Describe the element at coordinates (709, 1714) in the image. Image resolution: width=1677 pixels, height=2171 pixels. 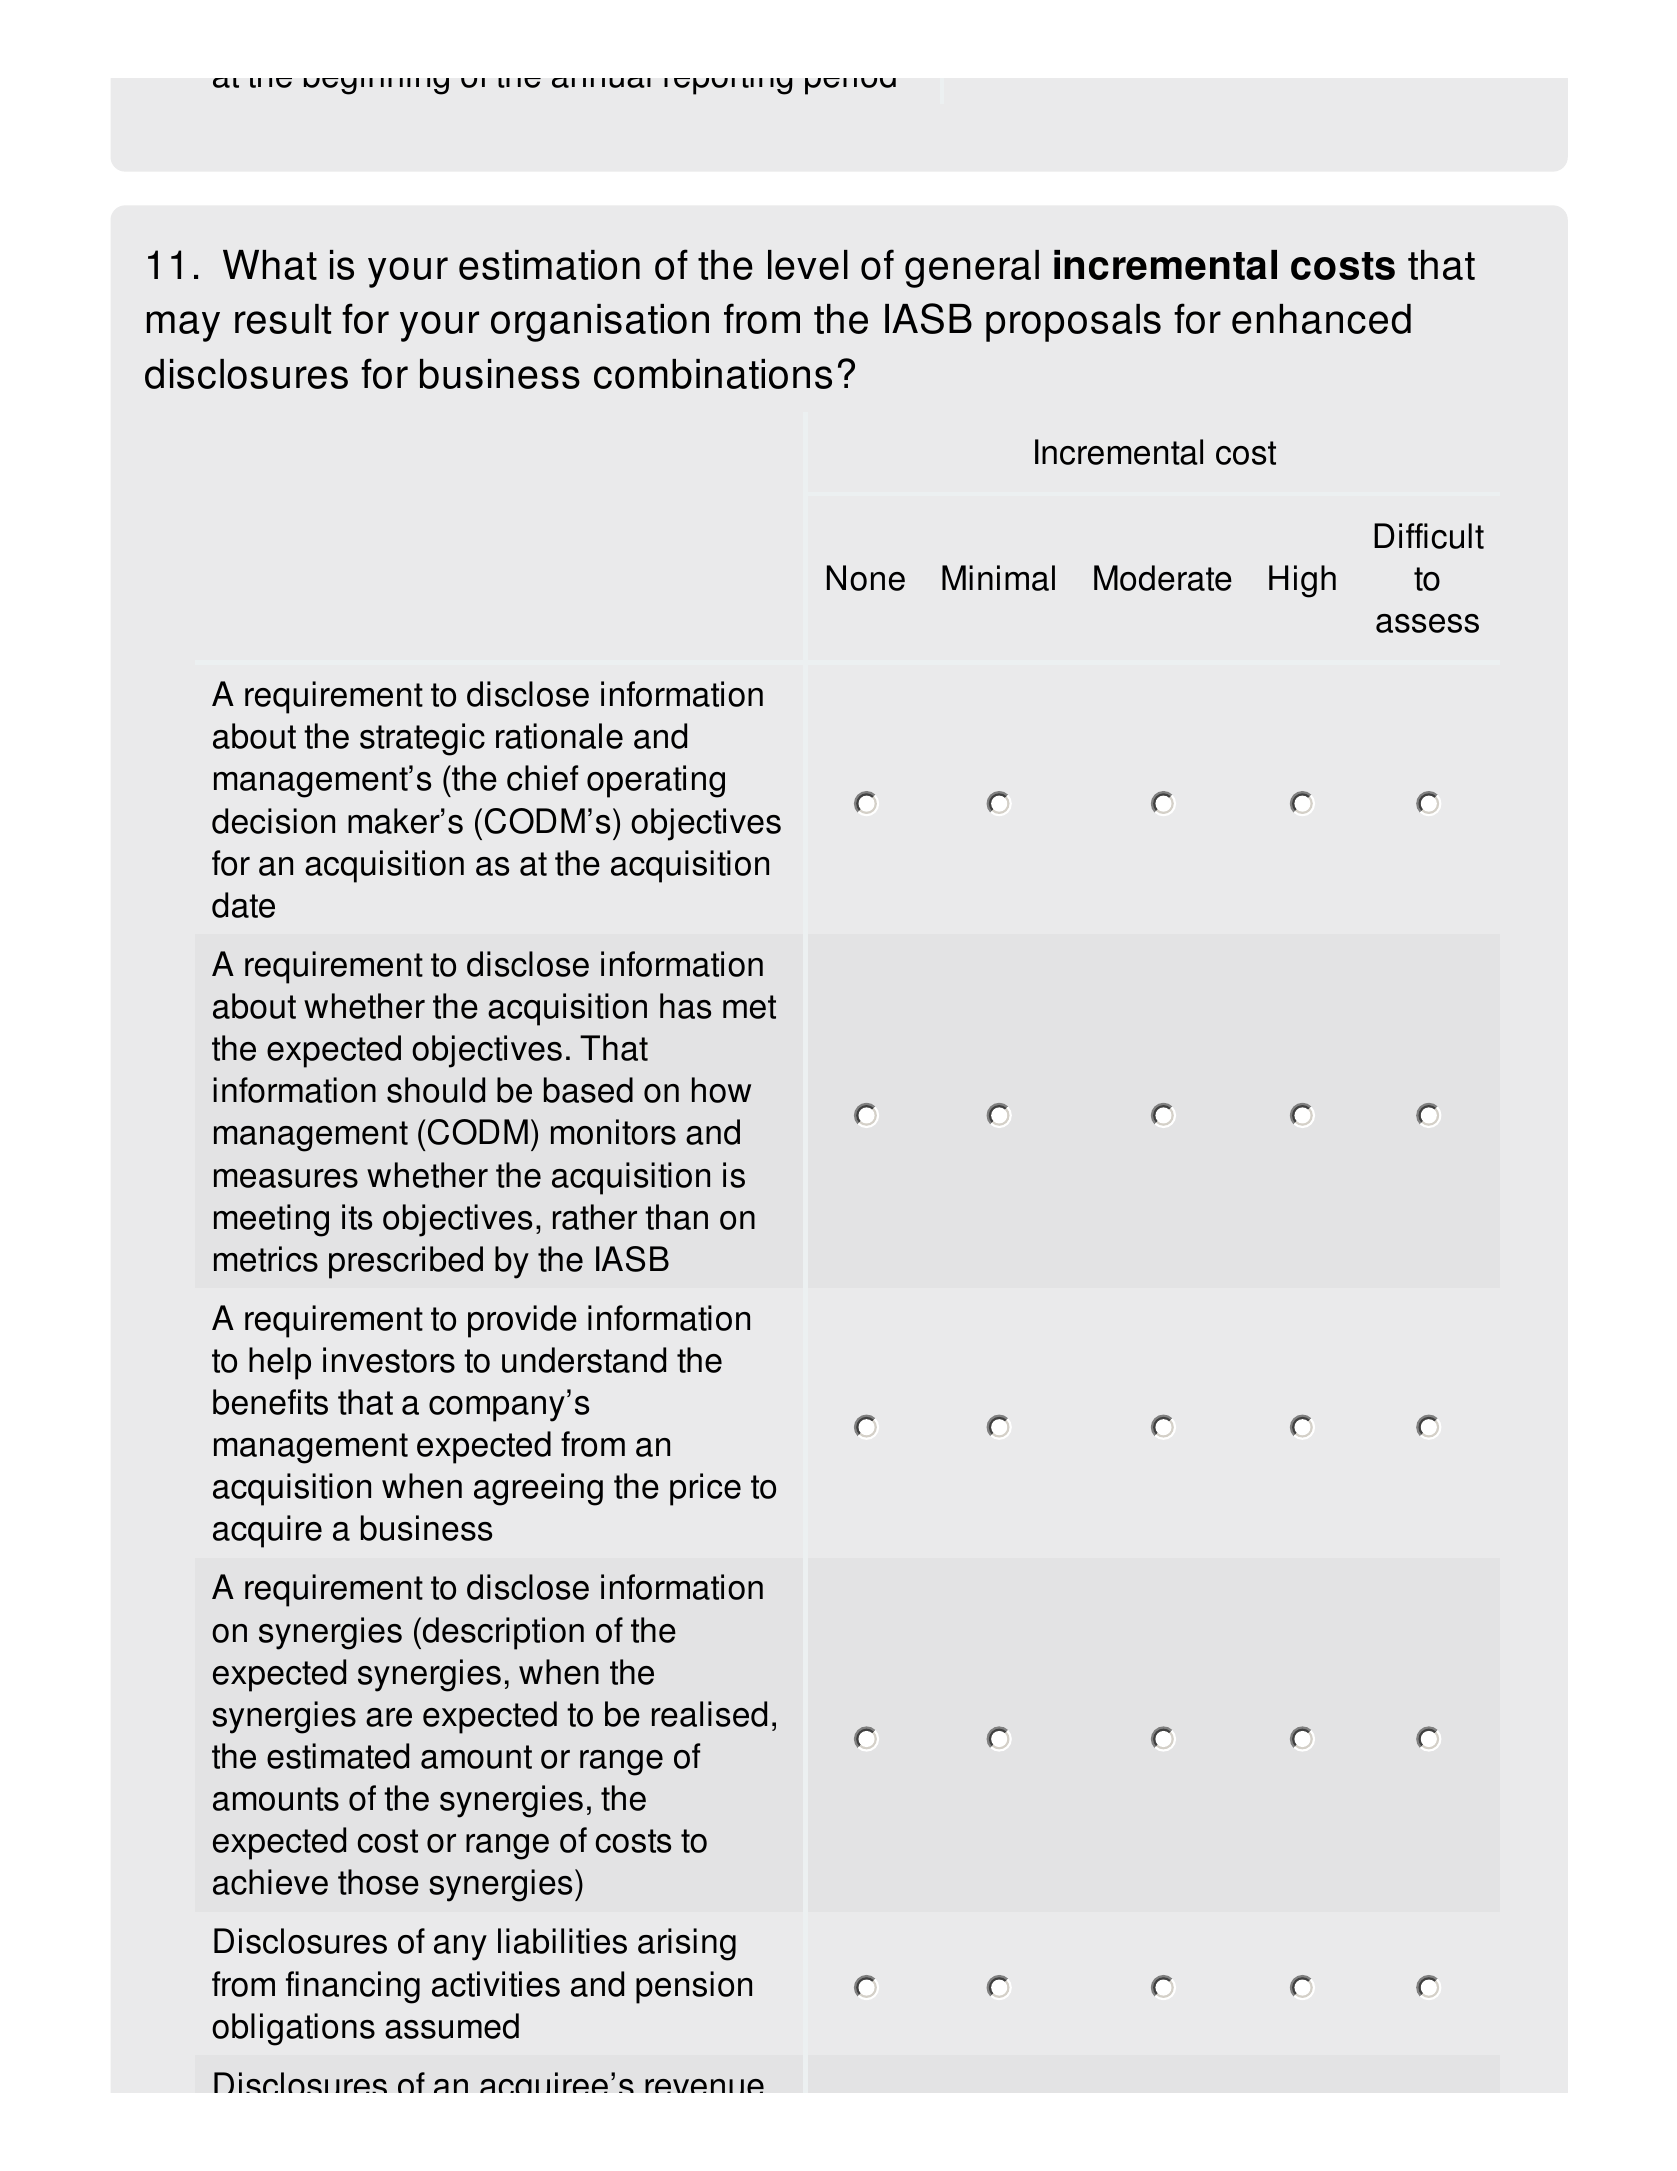
I see `realised` at that location.
